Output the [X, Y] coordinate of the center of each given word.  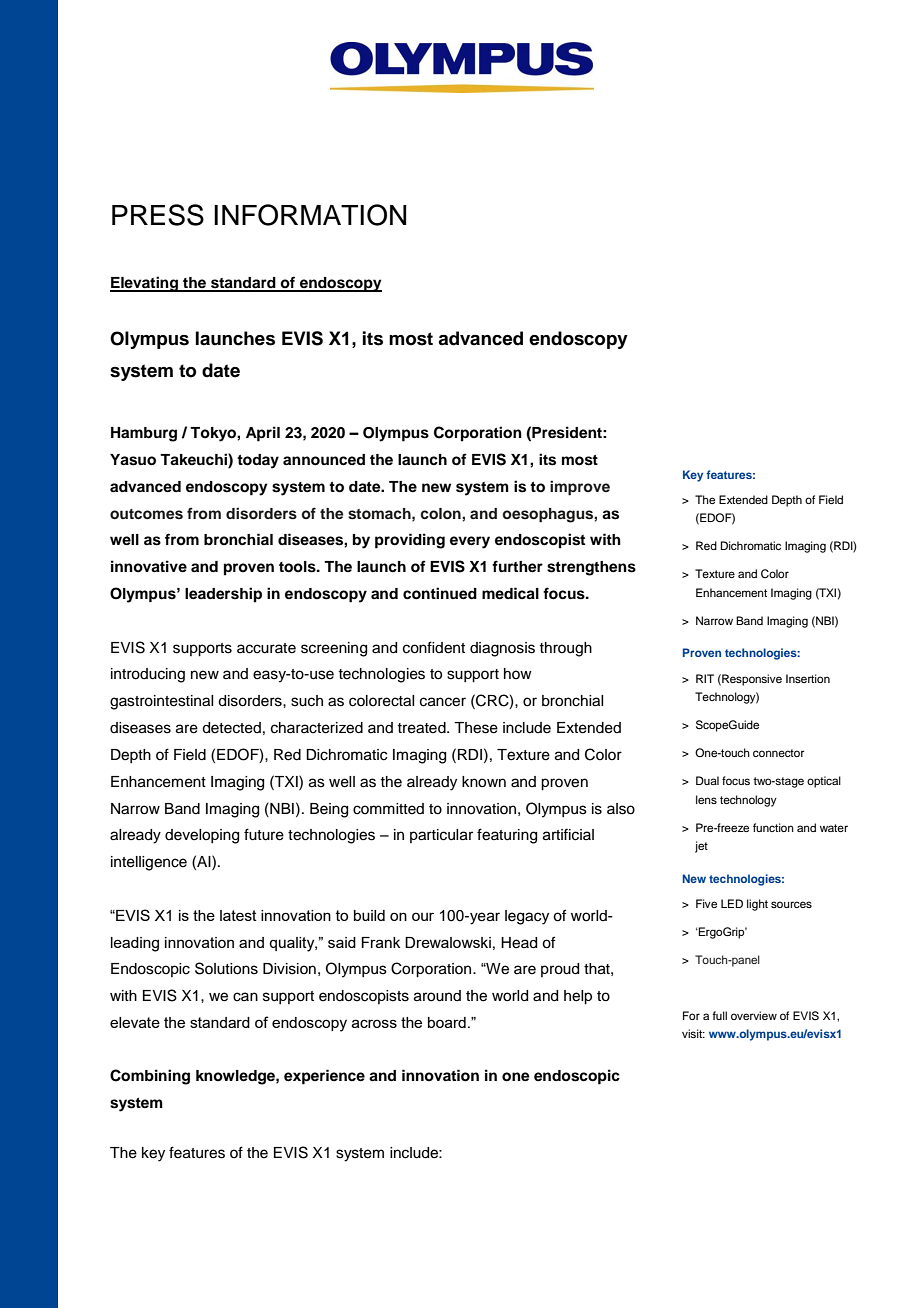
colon [441, 514]
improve [580, 488]
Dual [707, 780]
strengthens [591, 568]
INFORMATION [310, 215]
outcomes [146, 514]
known [484, 782]
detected [231, 728]
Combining [150, 1077]
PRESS [158, 215]
